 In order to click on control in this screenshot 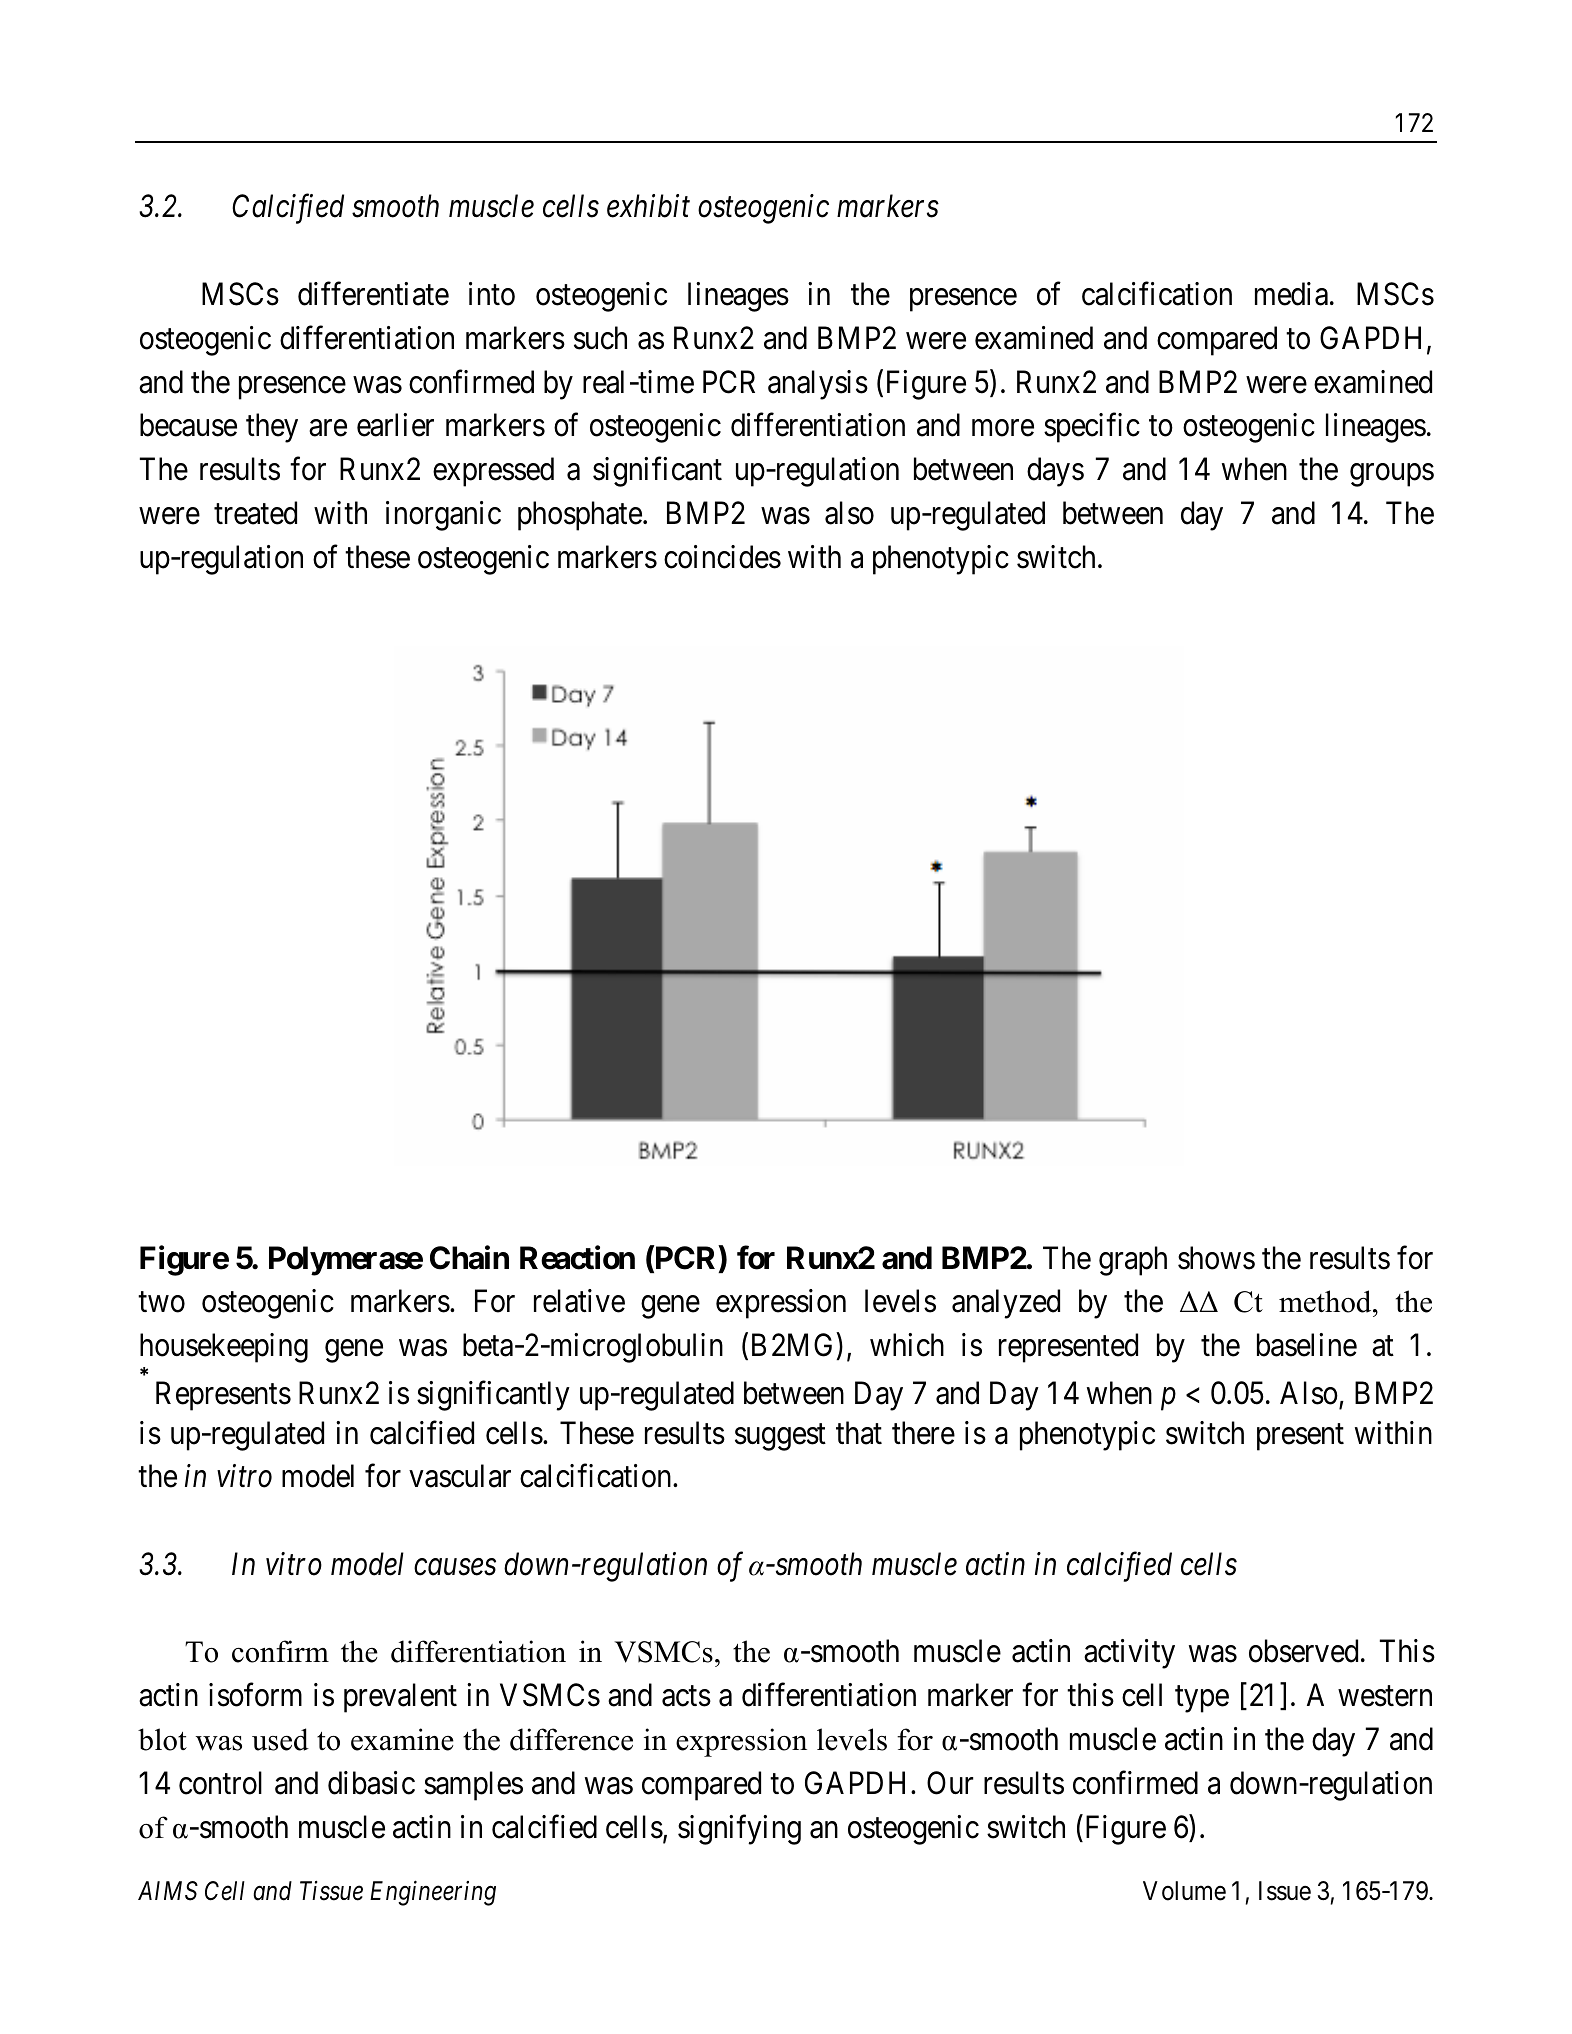, I will do `click(220, 1783)`.
